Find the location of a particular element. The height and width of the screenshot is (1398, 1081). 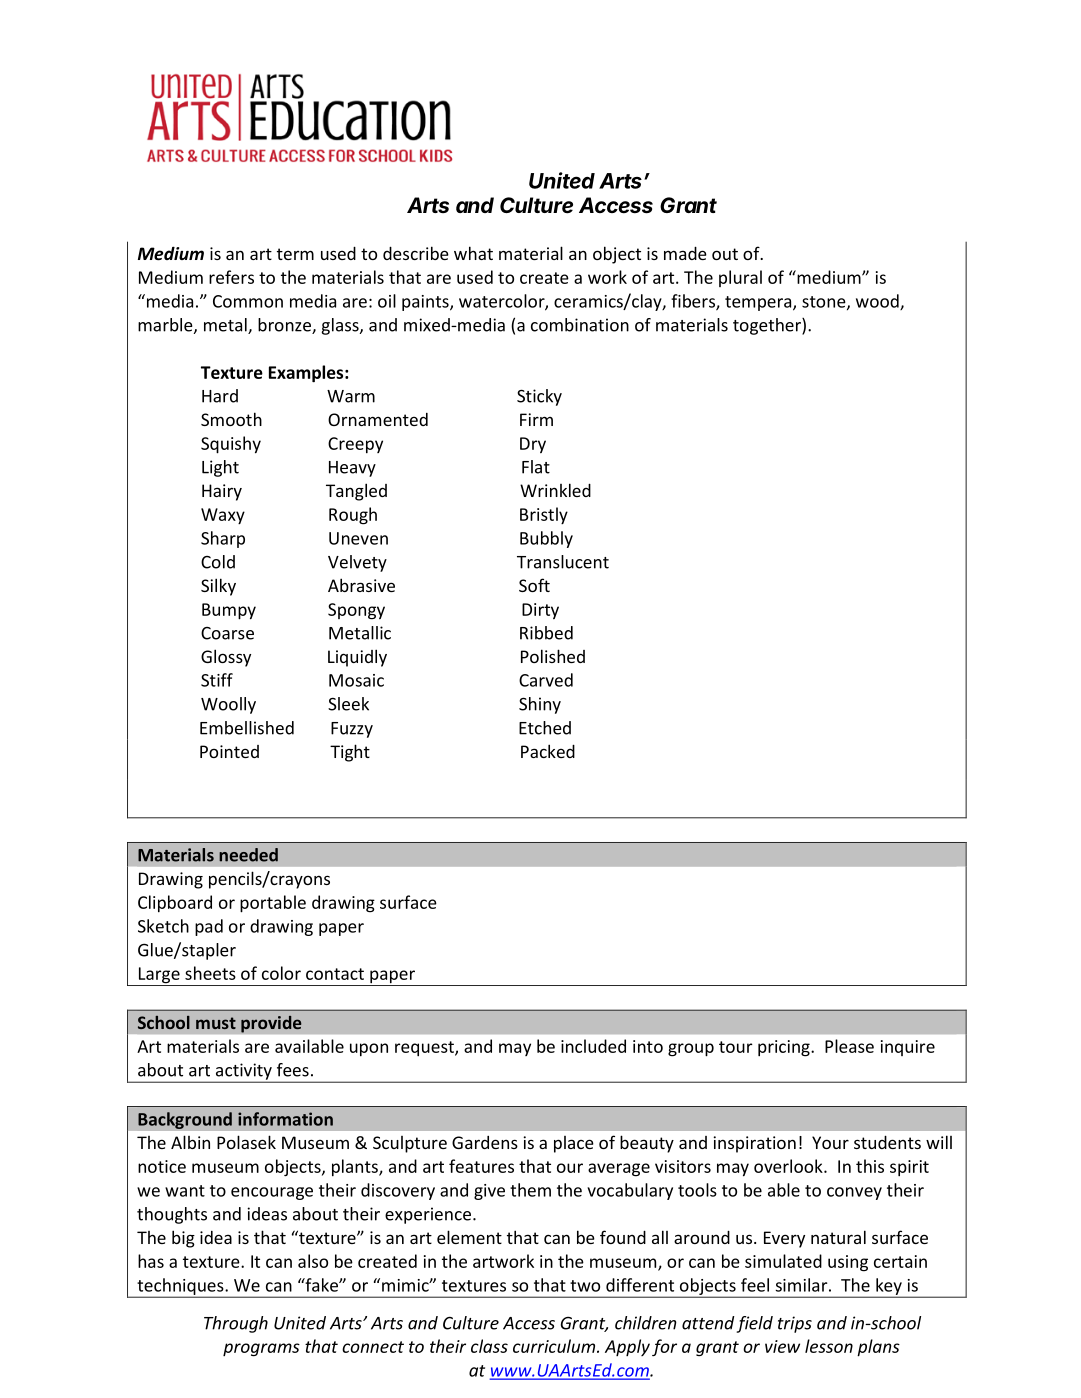

Etched is located at coordinates (545, 728).
